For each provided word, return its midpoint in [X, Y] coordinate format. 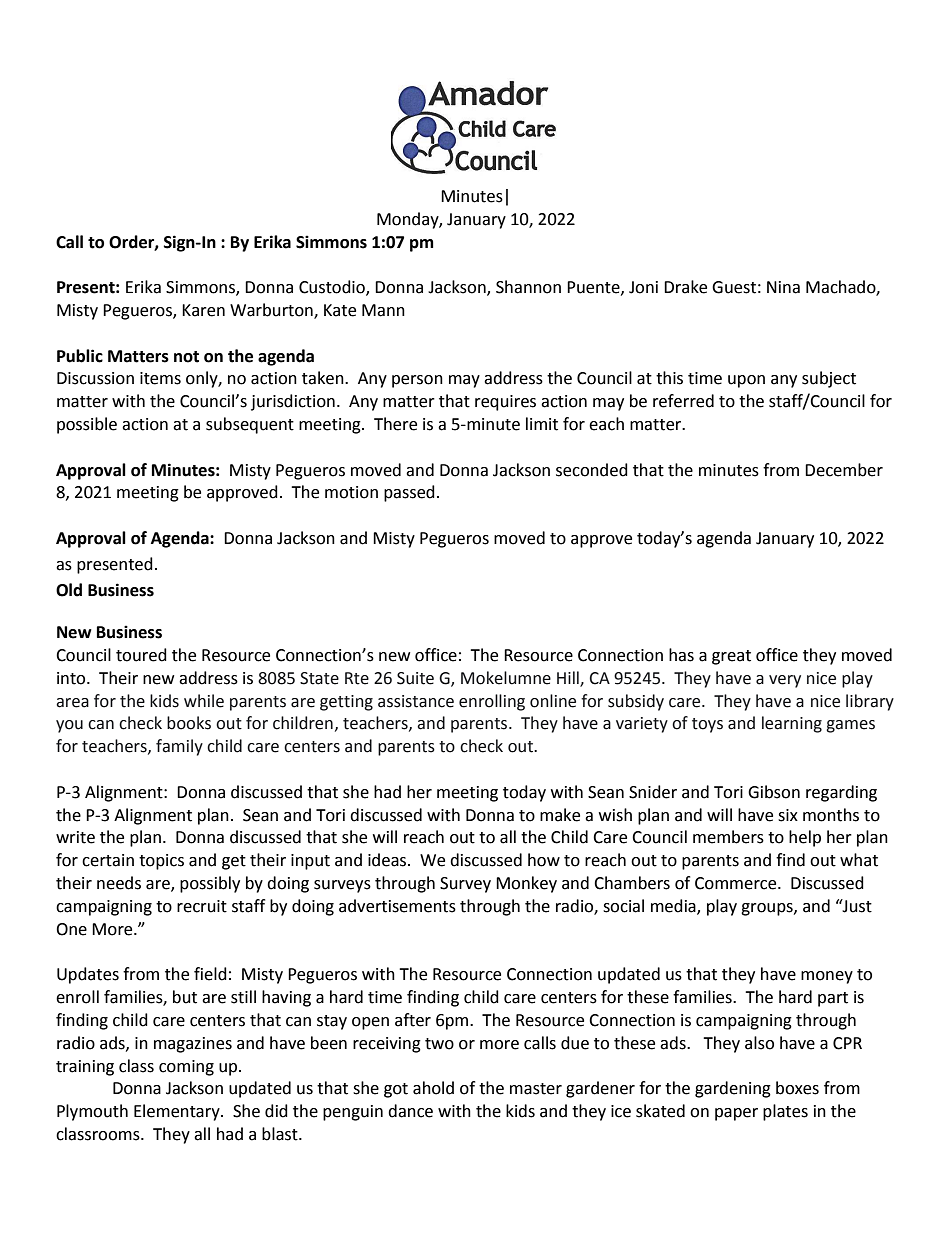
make [560, 815]
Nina [783, 287]
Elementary [178, 1112]
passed [409, 493]
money [827, 977]
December [844, 470]
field [210, 974]
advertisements [397, 906]
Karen [203, 310]
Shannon [528, 287]
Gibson [774, 792]
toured [141, 655]
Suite [415, 678]
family [179, 747]
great [731, 657]
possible [87, 425]
